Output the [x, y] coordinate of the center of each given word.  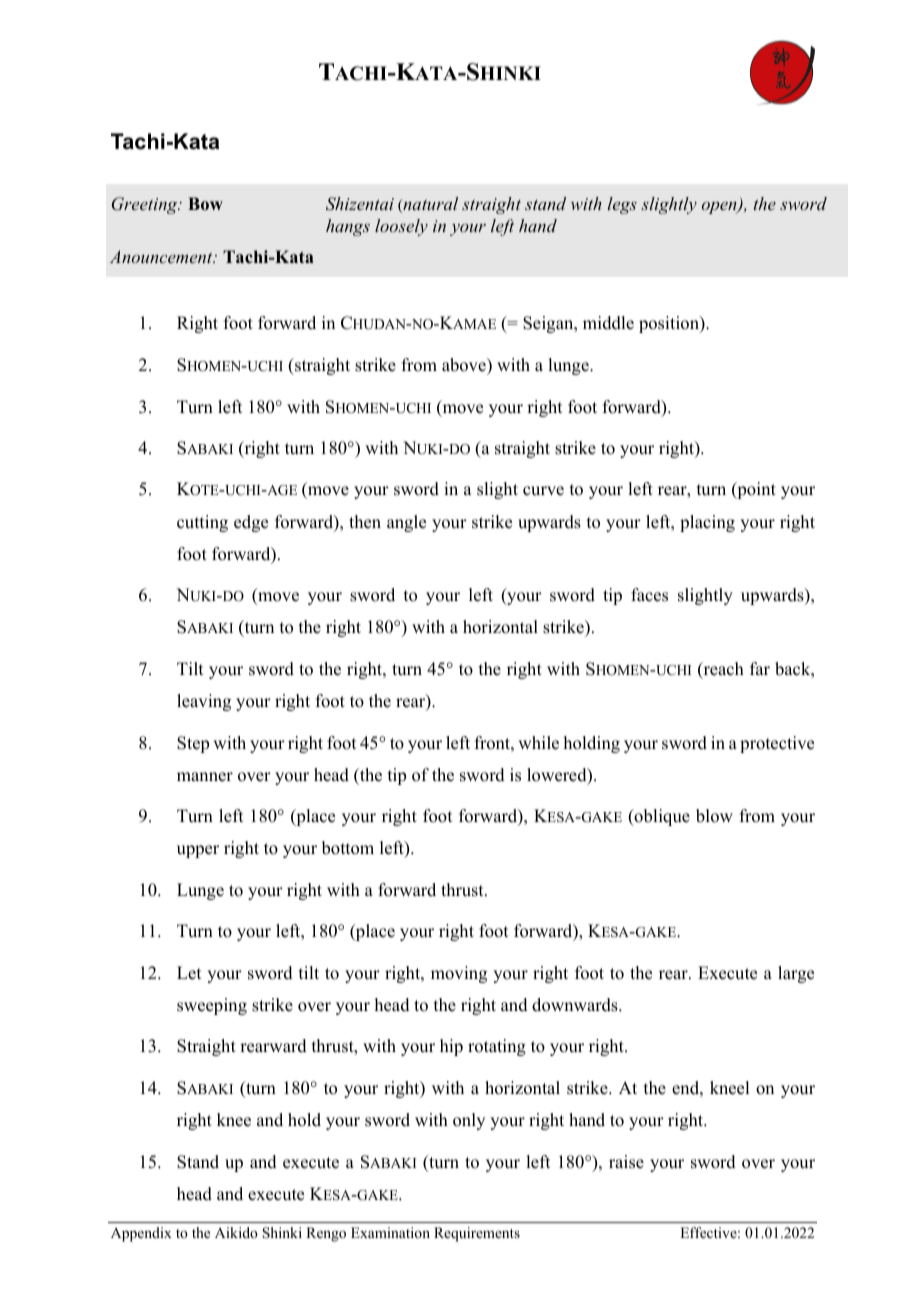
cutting [202, 523]
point [755, 490]
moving [459, 974]
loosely [401, 227]
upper [198, 851]
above [465, 365]
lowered [558, 776]
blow [714, 816]
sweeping [212, 1006]
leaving [204, 702]
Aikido [236, 1232]
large [796, 974]
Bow [205, 204]
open [720, 208]
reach [722, 670]
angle [406, 523]
